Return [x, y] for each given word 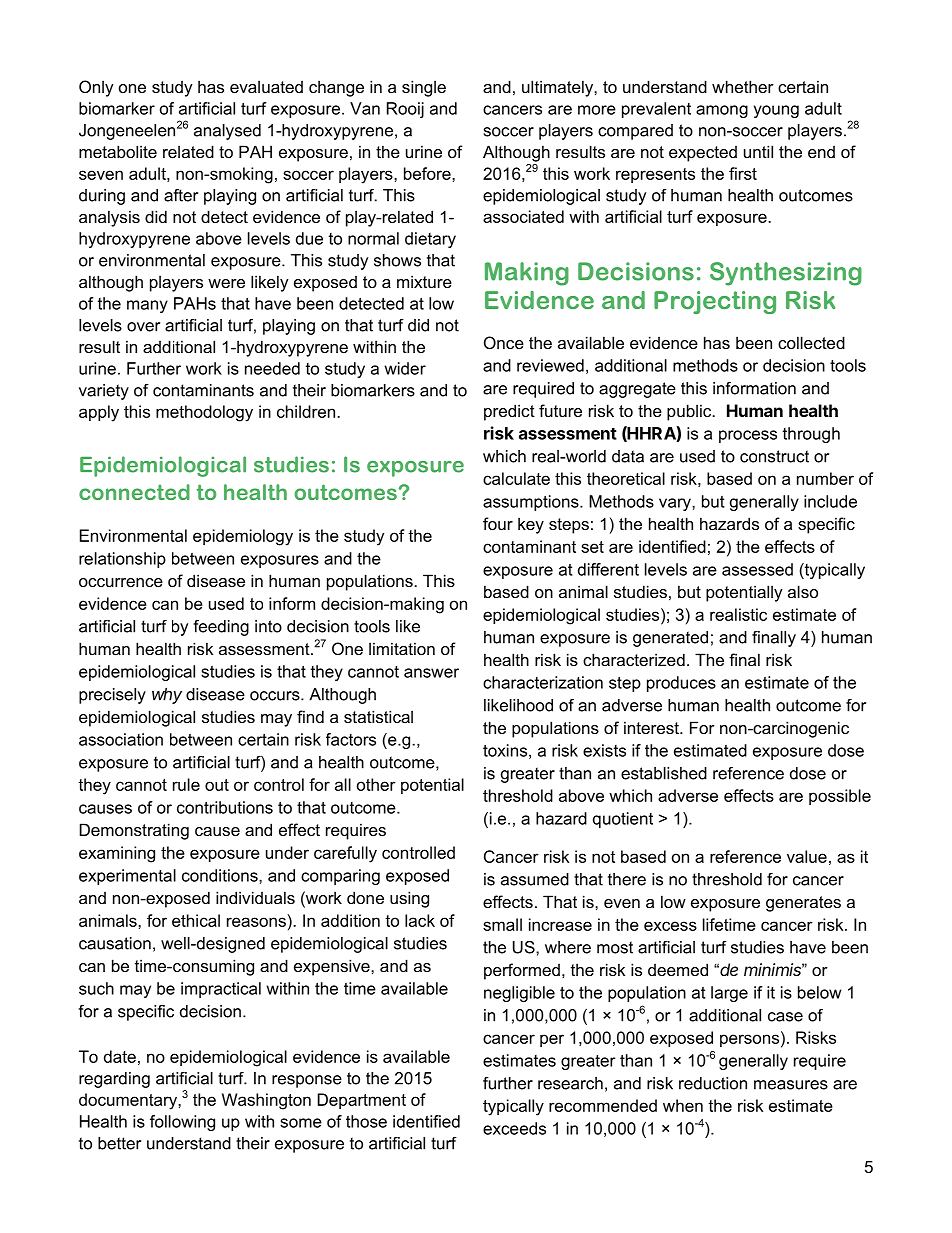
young [776, 111]
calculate [516, 478]
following [182, 1123]
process [748, 436]
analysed [227, 132]
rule [186, 784]
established [664, 773]
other [376, 784]
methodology [204, 413]
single [424, 88]
